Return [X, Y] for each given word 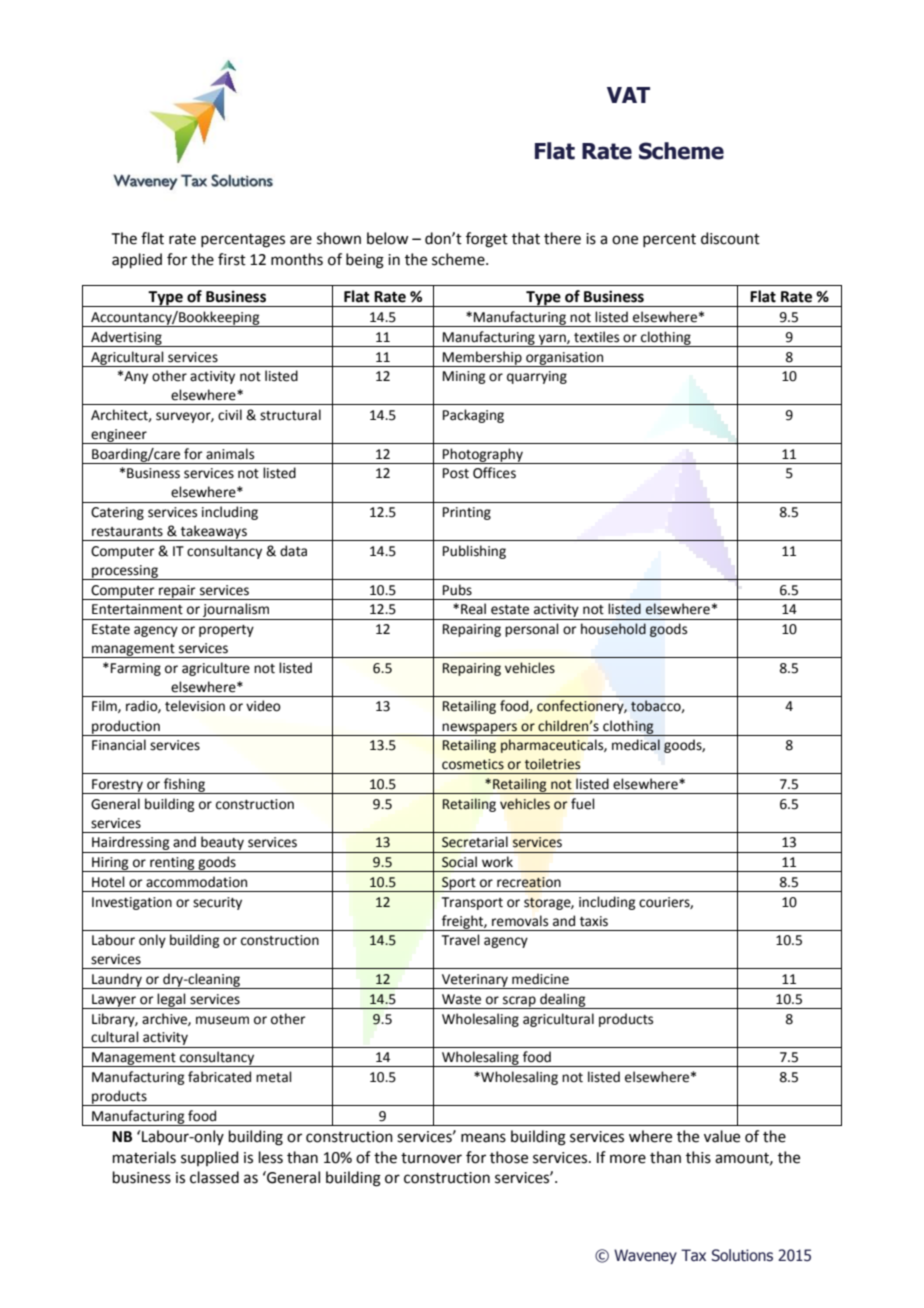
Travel [461, 940]
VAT [628, 95]
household [613, 629]
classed [214, 1177]
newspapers [480, 729]
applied [137, 260]
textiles [596, 337]
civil [230, 415]
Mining [464, 377]
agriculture [216, 669]
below [387, 238]
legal [172, 1001]
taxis [594, 921]
